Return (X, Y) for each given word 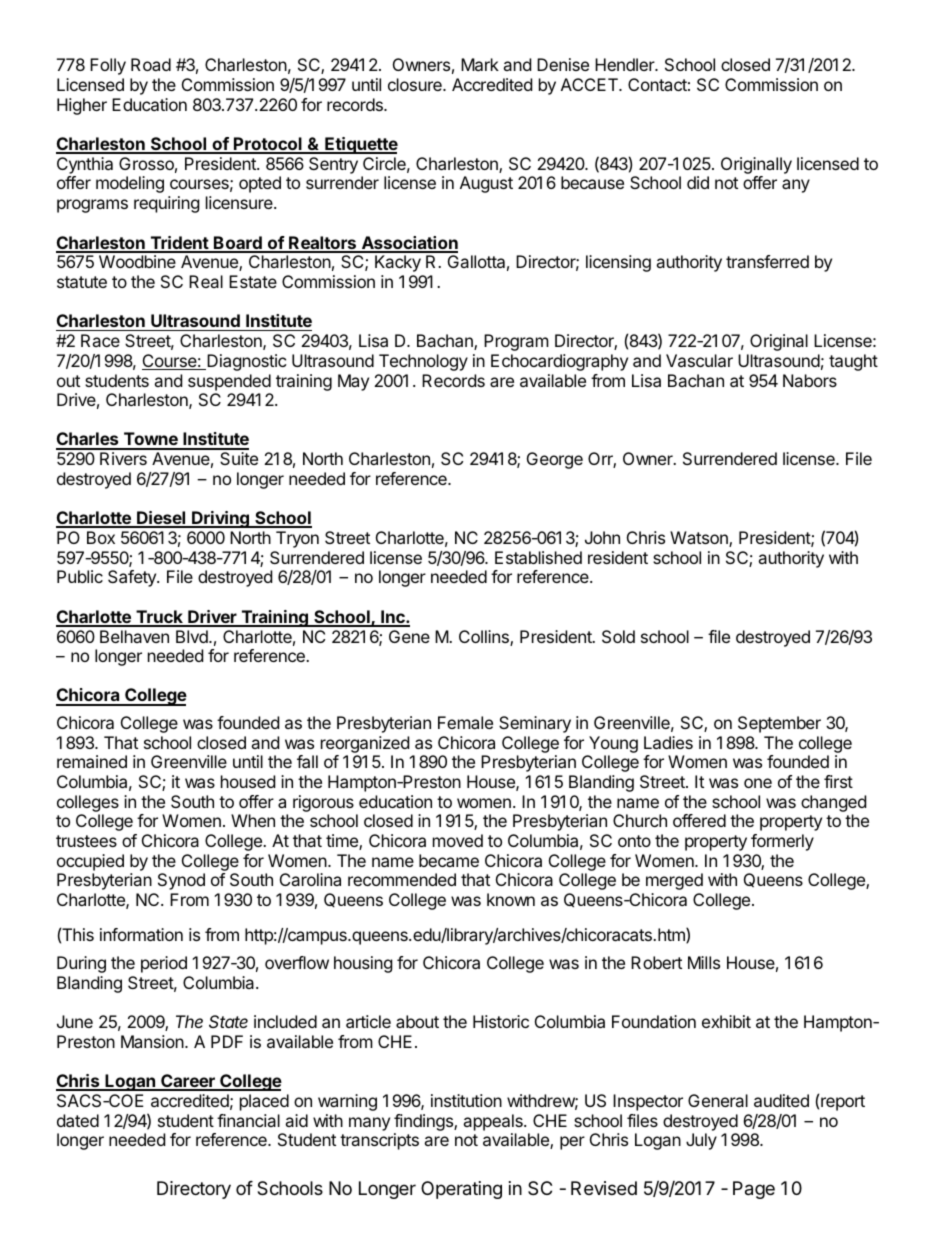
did (698, 182)
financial (248, 1120)
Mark (480, 64)
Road (151, 64)
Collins (485, 638)
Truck (159, 618)
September (779, 724)
